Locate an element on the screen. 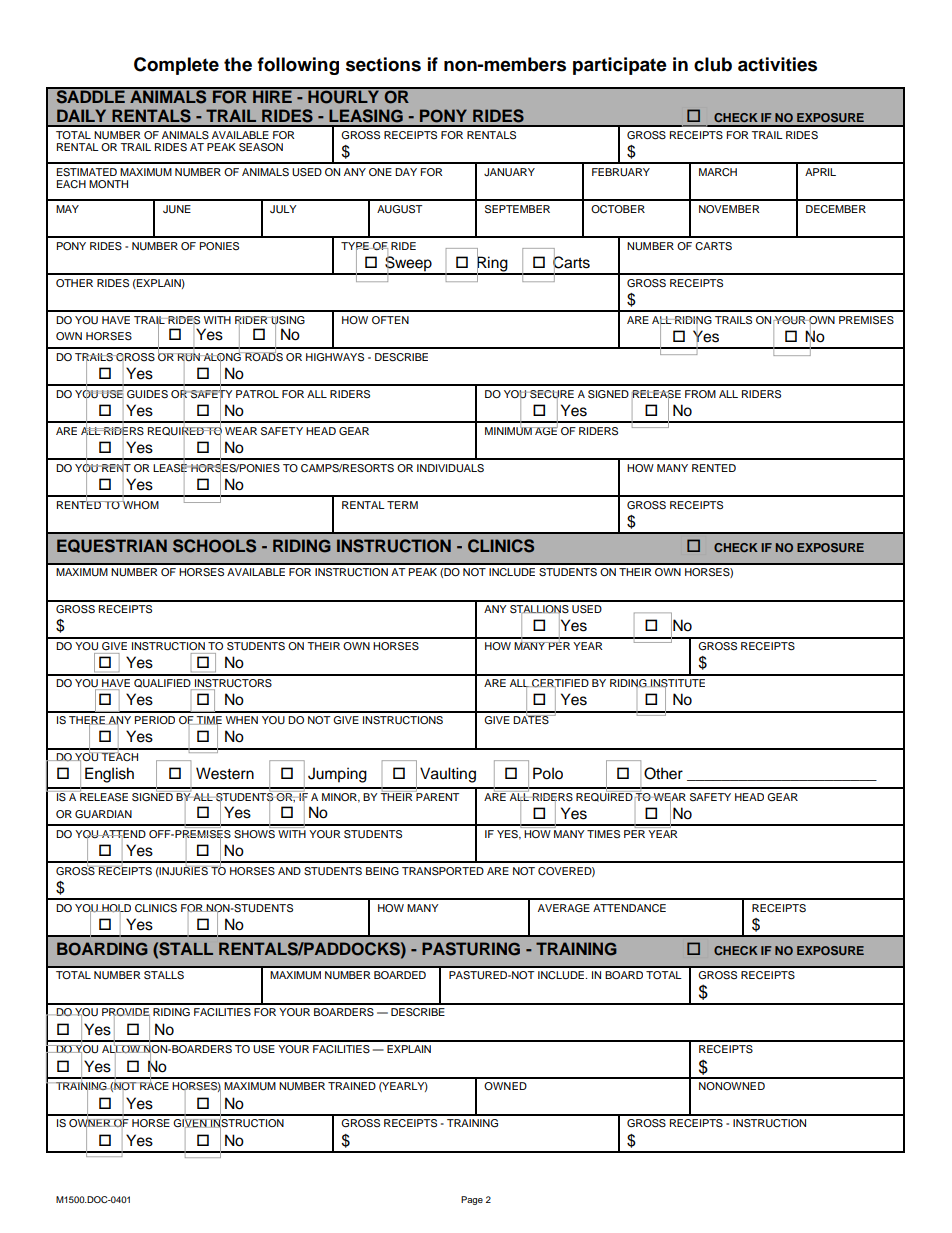 The image size is (952, 1233). TRAINED is located at coordinates (352, 1086).
